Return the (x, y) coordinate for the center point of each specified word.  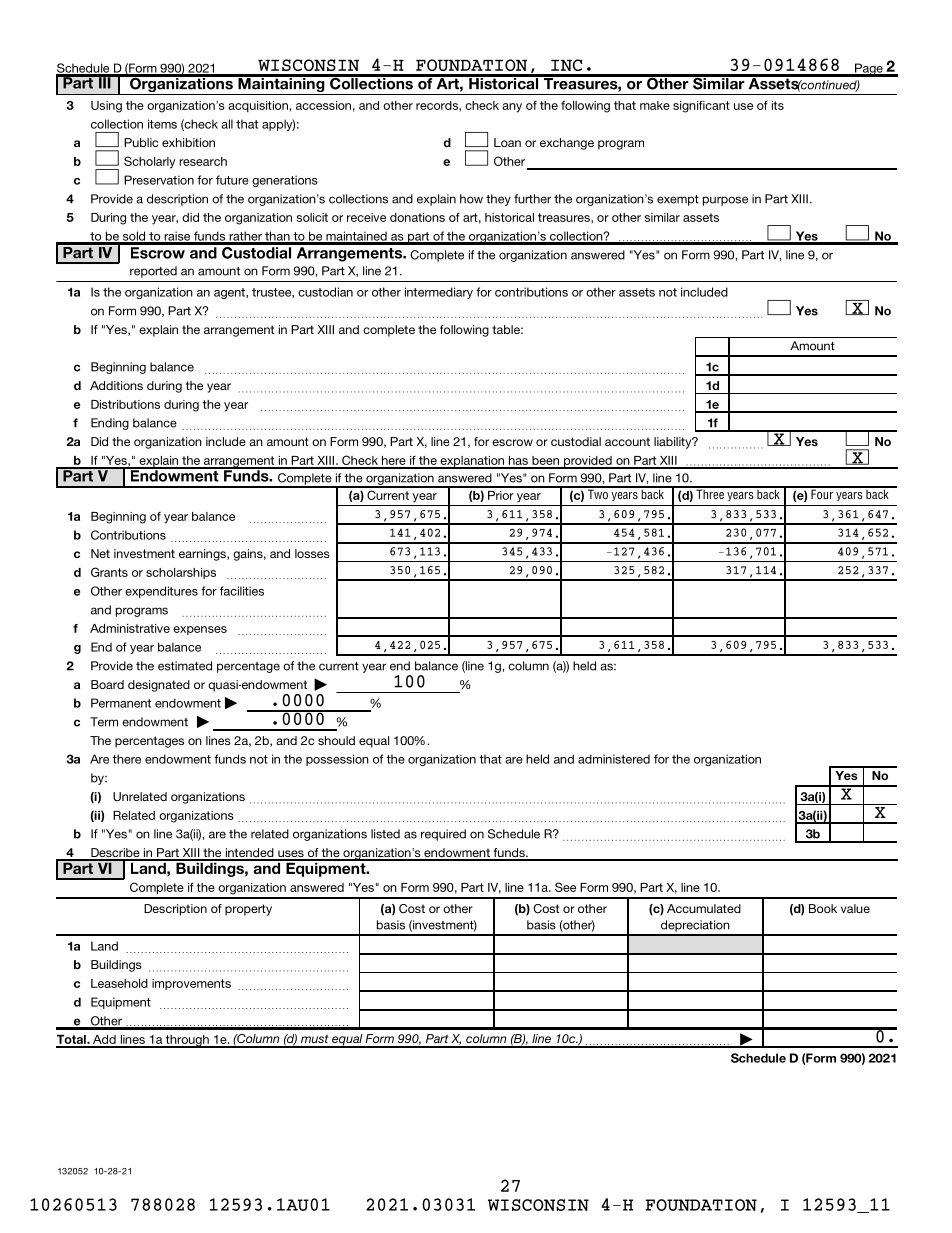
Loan (507, 142)
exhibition (188, 142)
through (187, 1041)
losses (312, 553)
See (565, 887)
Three (710, 493)
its (778, 105)
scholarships (181, 573)
